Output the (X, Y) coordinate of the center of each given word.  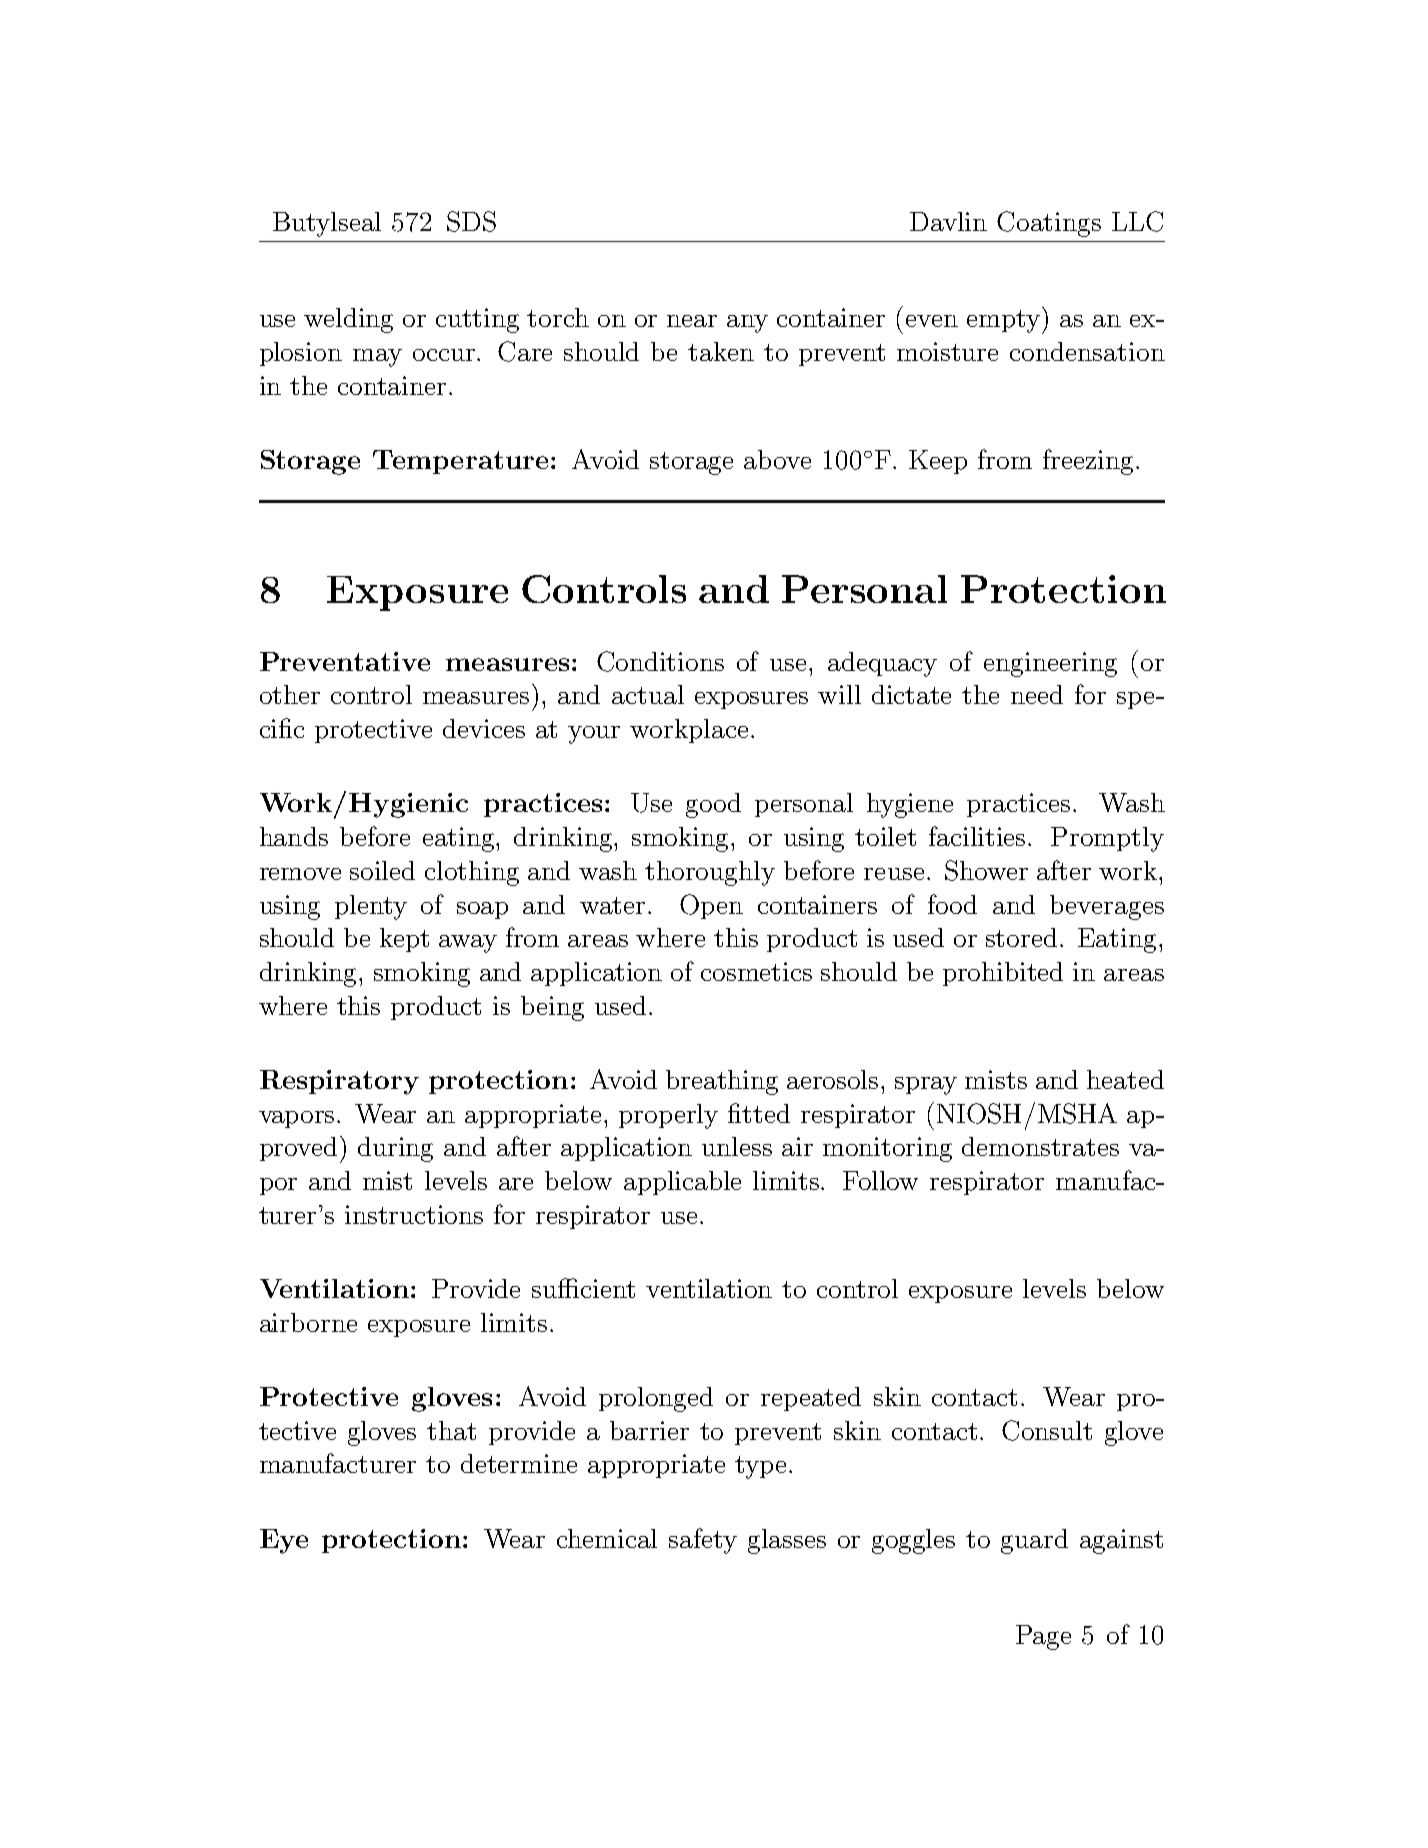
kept (404, 940)
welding (348, 320)
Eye (284, 1541)
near (692, 321)
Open (711, 906)
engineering (1050, 664)
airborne (308, 1322)
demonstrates (1040, 1146)
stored (1021, 937)
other (290, 694)
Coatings (1049, 224)
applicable (682, 1183)
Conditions (660, 661)
